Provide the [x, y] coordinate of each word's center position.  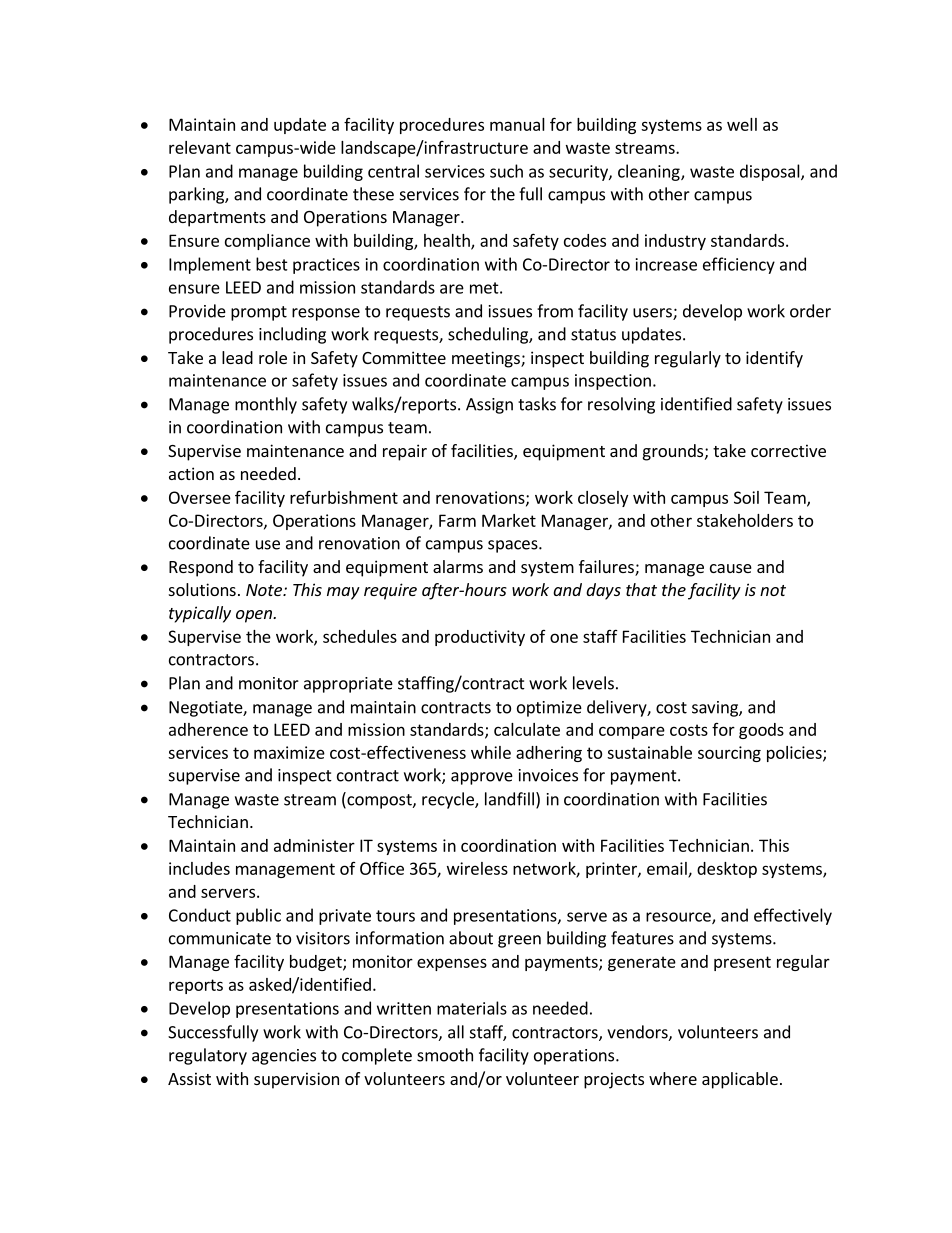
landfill [509, 799]
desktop [727, 870]
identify [774, 359]
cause [731, 568]
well [742, 124]
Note [265, 590]
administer [314, 845]
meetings [487, 359]
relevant [200, 147]
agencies [284, 1057]
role [273, 357]
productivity [480, 638]
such [506, 171]
